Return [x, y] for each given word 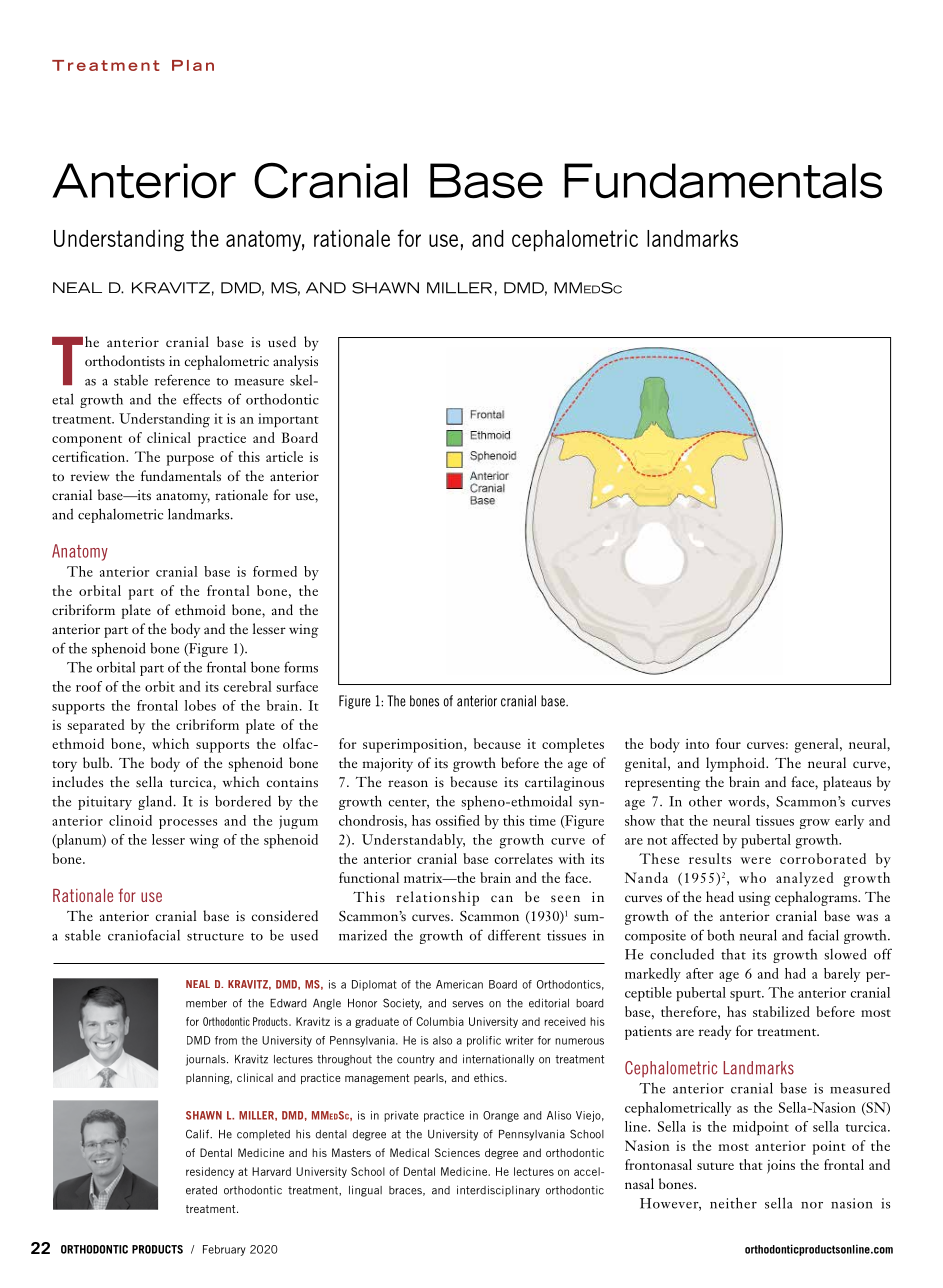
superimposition [414, 746]
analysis [295, 362]
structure [215, 937]
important [288, 420]
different [514, 935]
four [728, 743]
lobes [200, 705]
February [224, 1250]
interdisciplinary [498, 1191]
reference [182, 380]
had [795, 973]
